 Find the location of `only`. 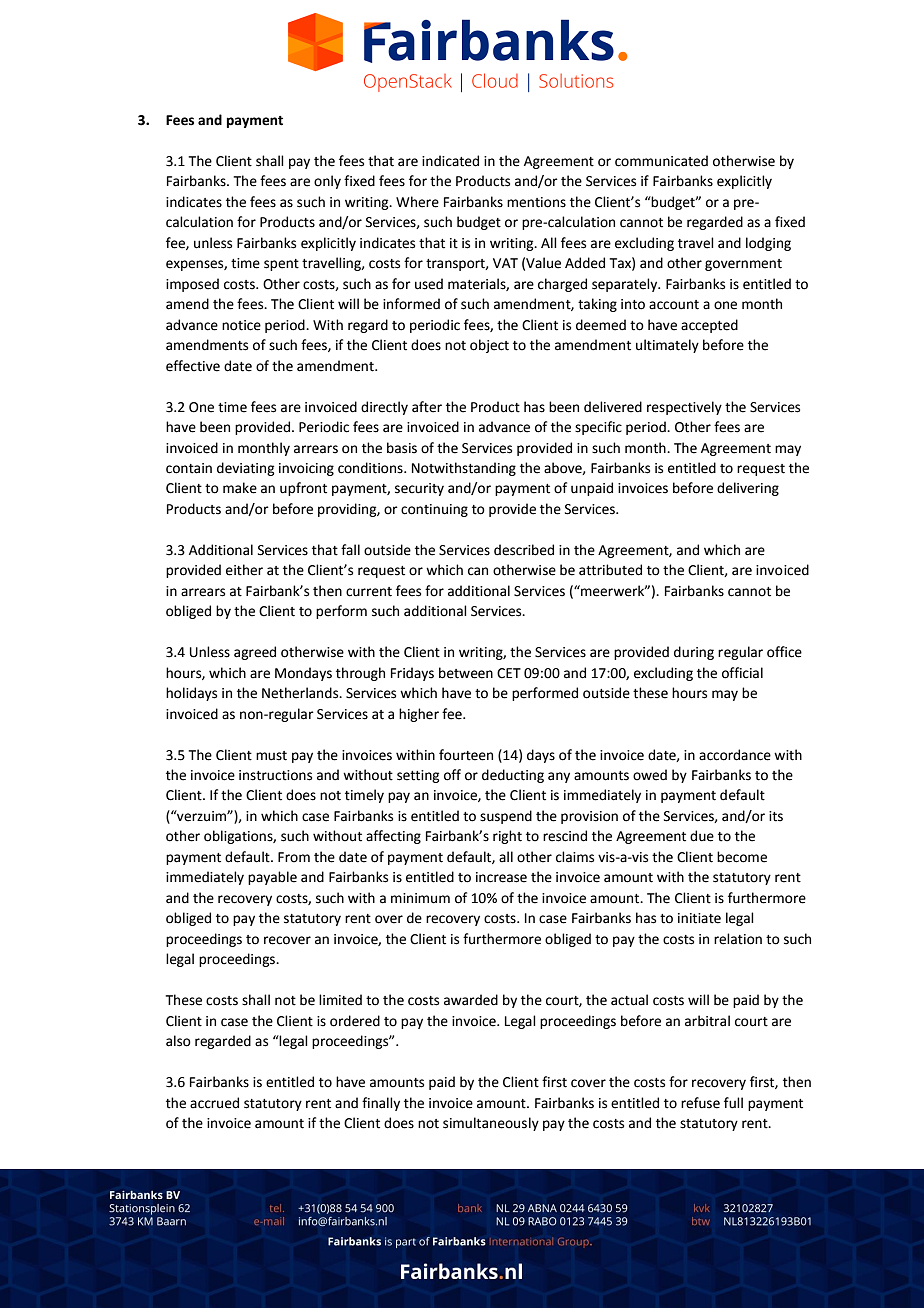

only is located at coordinates (327, 182).
